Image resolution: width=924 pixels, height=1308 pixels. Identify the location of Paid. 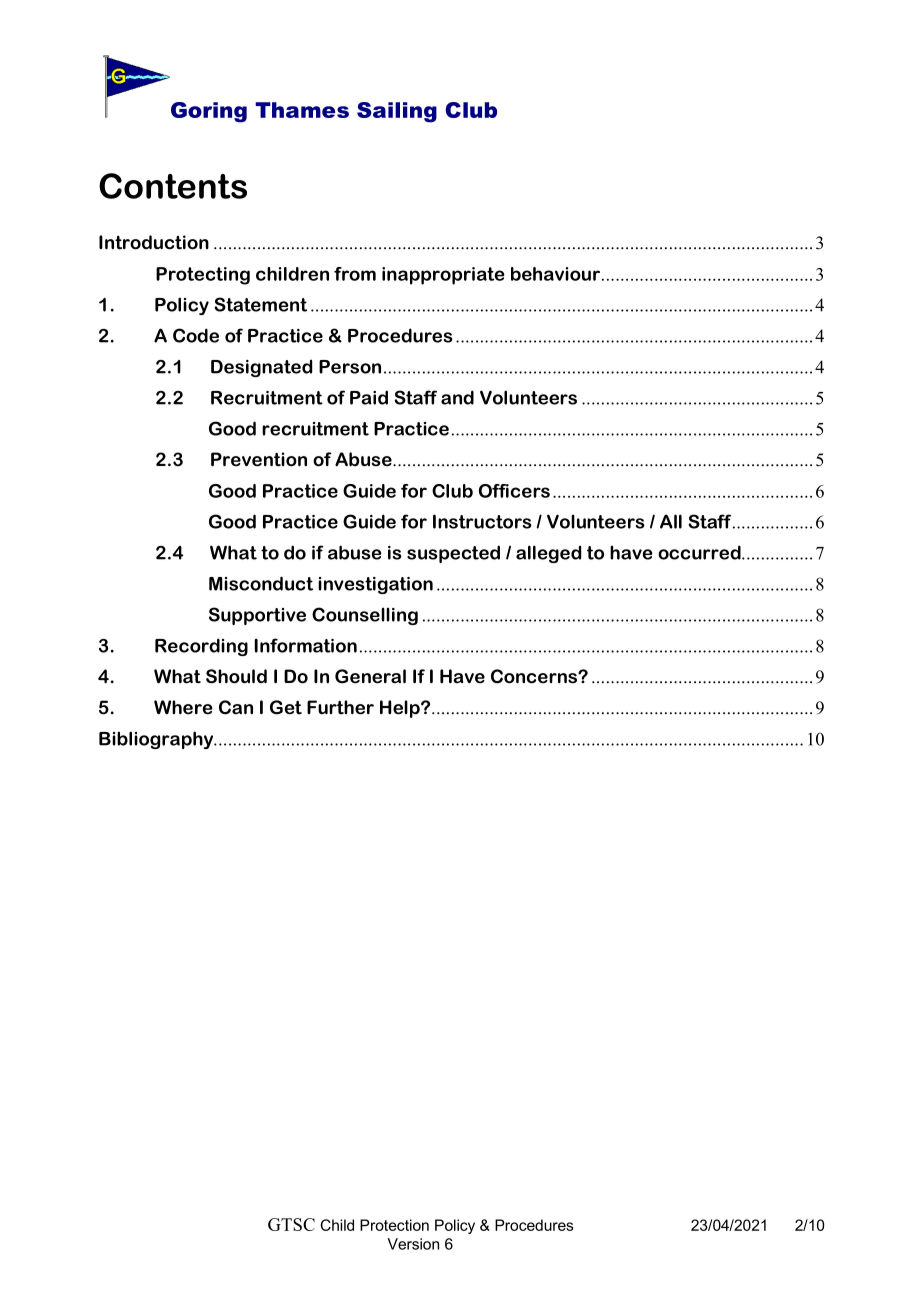
(369, 397).
